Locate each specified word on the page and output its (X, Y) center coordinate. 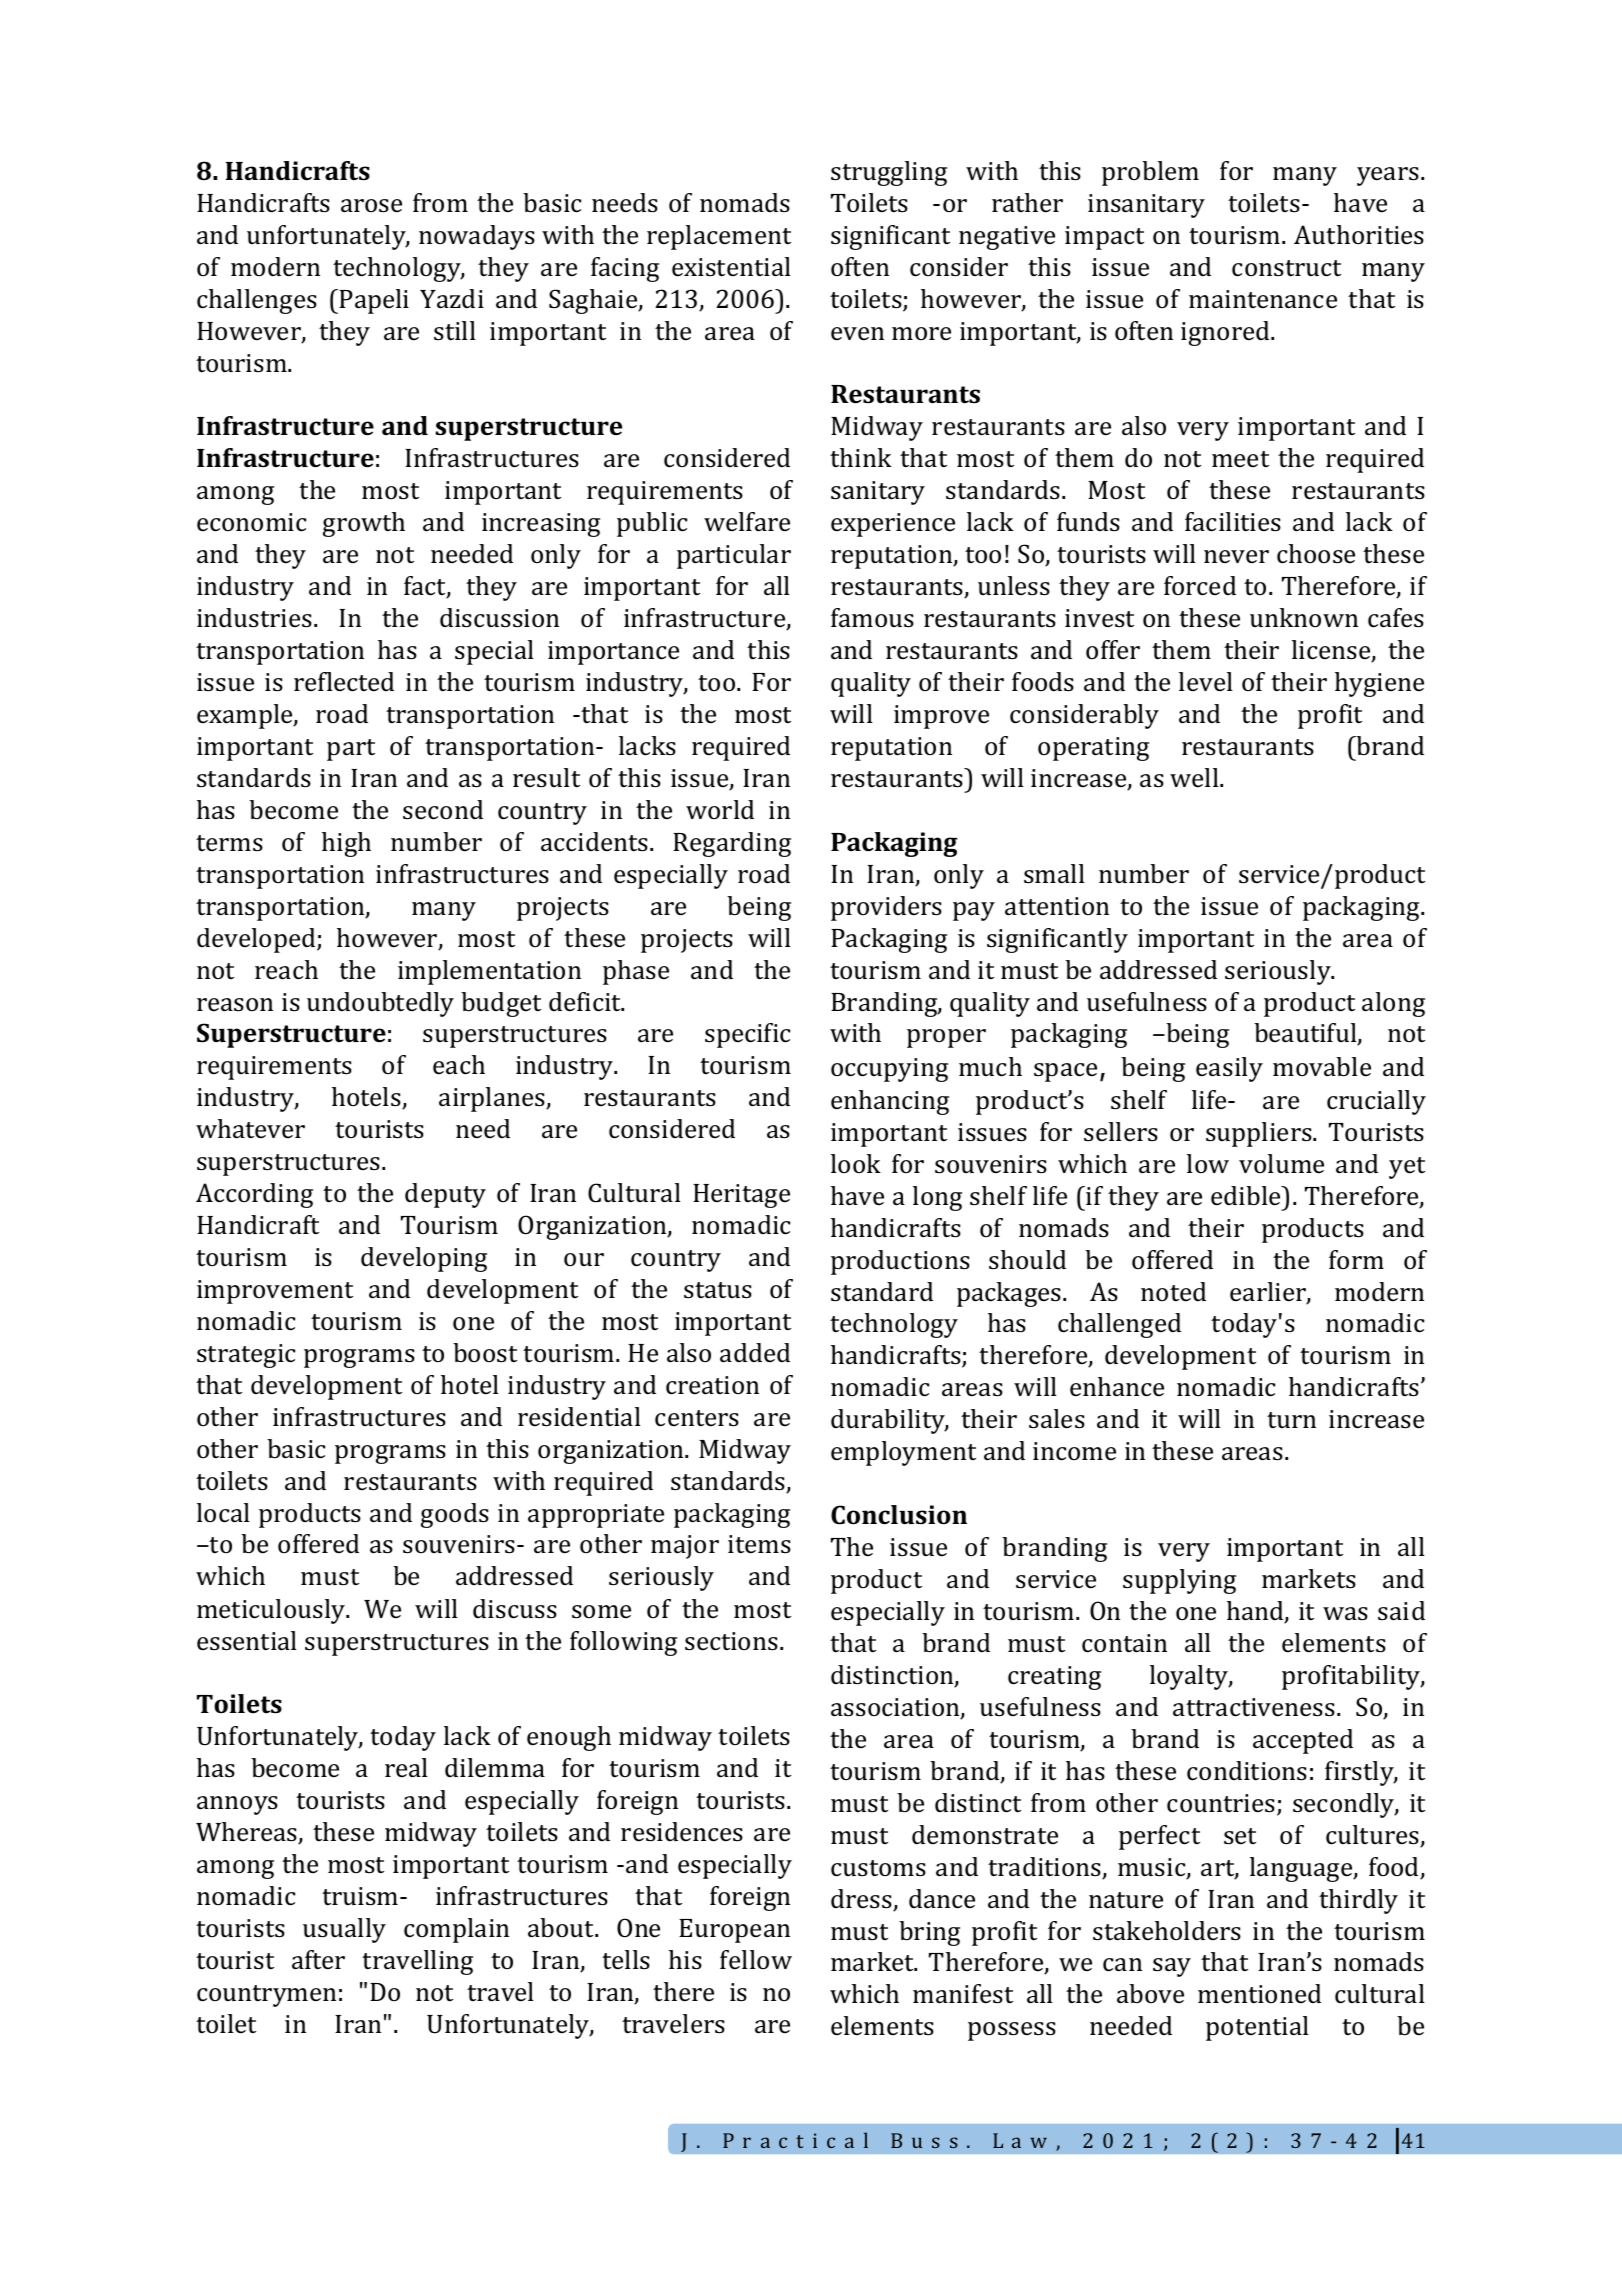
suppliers (1260, 1134)
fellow (756, 1959)
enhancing (890, 1102)
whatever (250, 1129)
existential (731, 267)
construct (1286, 268)
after (318, 1960)
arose (371, 206)
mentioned (1259, 1993)
